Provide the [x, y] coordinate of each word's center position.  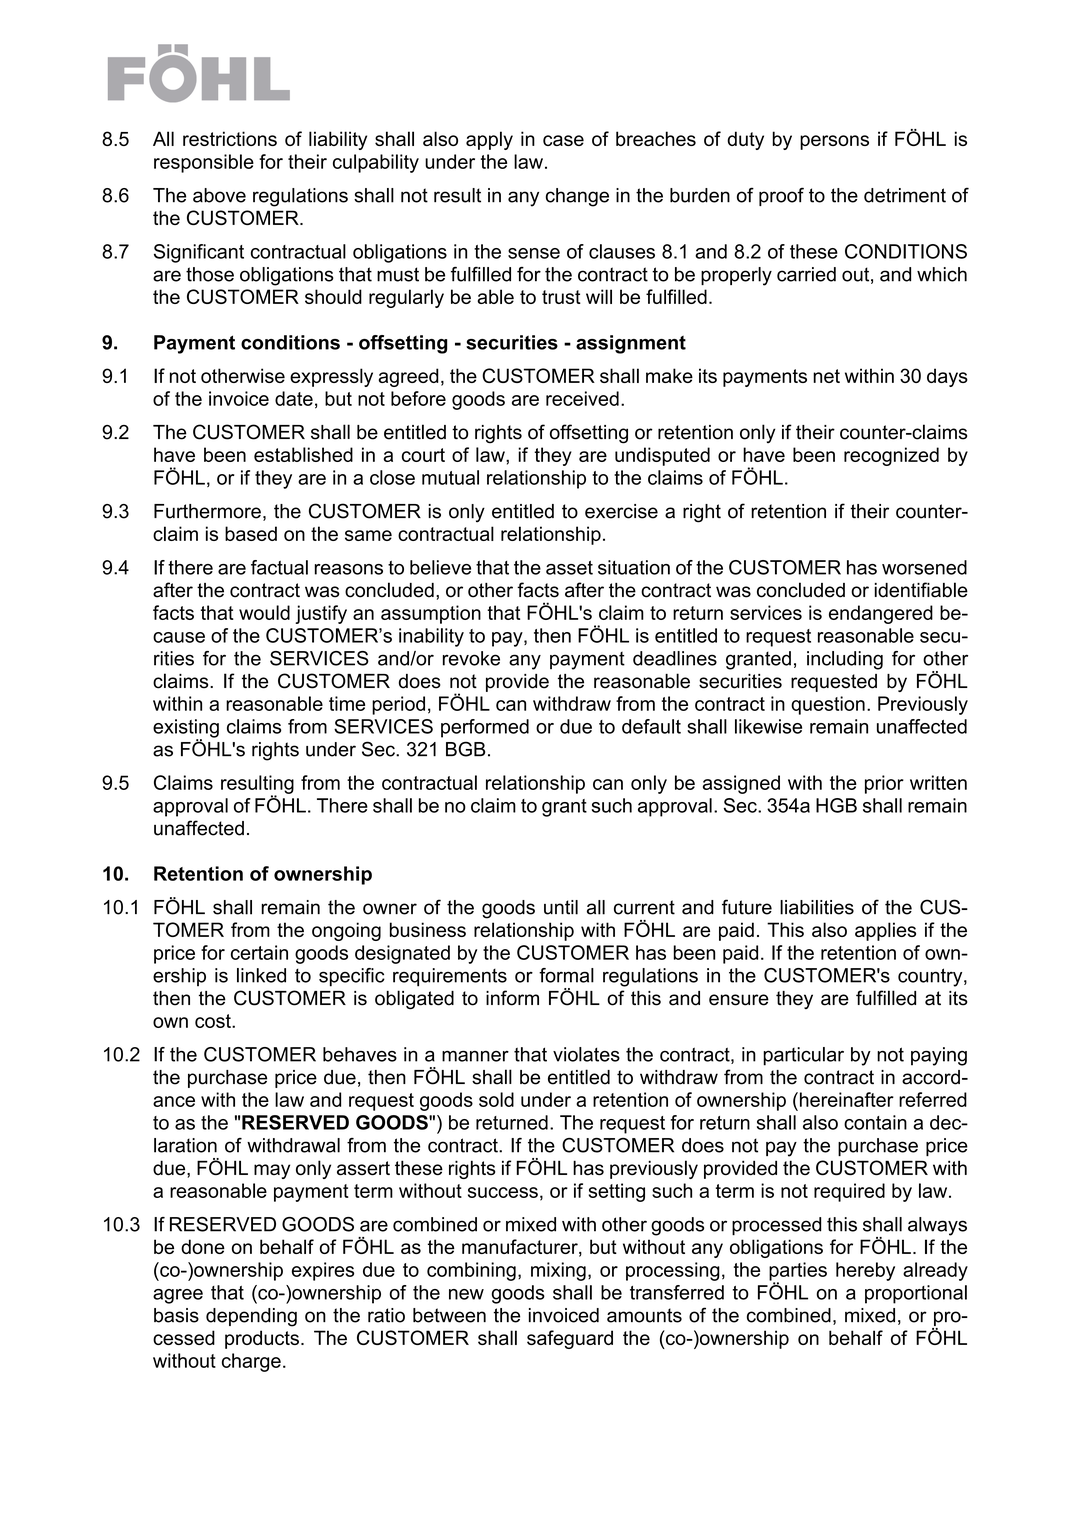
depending [251, 1317]
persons [834, 142]
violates [586, 1054]
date [294, 398]
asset [569, 568]
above [219, 195]
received [582, 398]
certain [259, 952]
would [264, 612]
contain [875, 1122]
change [577, 197]
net [826, 376]
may [272, 1171]
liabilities [817, 907]
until [561, 907]
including [845, 660]
